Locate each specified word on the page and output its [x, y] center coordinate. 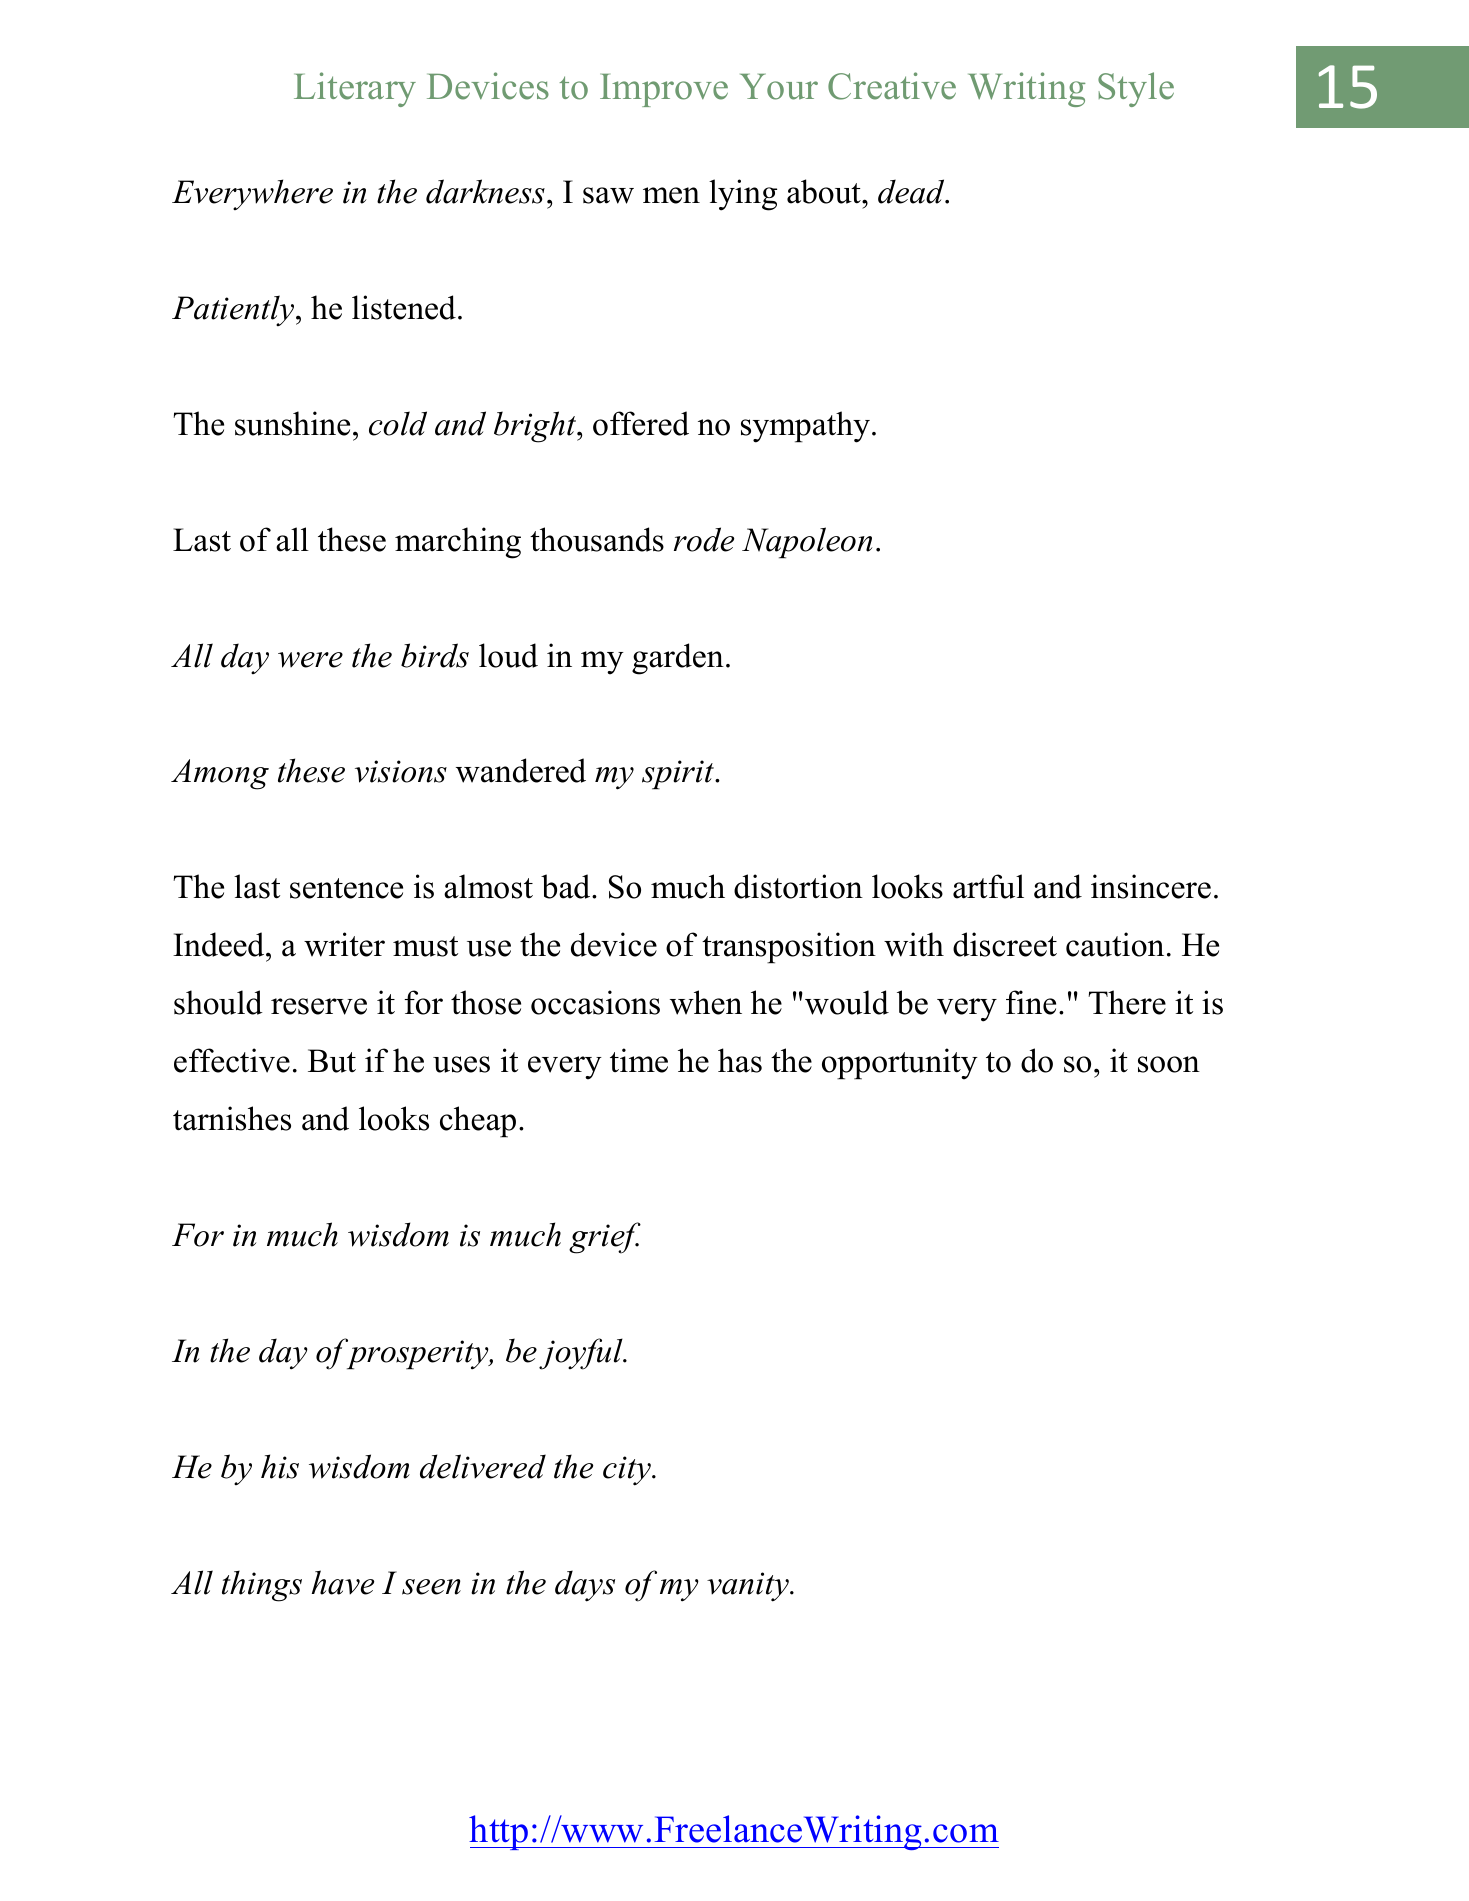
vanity [749, 1587]
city [628, 1471]
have [343, 1582]
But [332, 1061]
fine [1031, 1002]
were [310, 660]
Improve [664, 90]
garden [678, 659]
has [740, 1060]
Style [1136, 89]
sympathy [807, 427]
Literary [355, 89]
